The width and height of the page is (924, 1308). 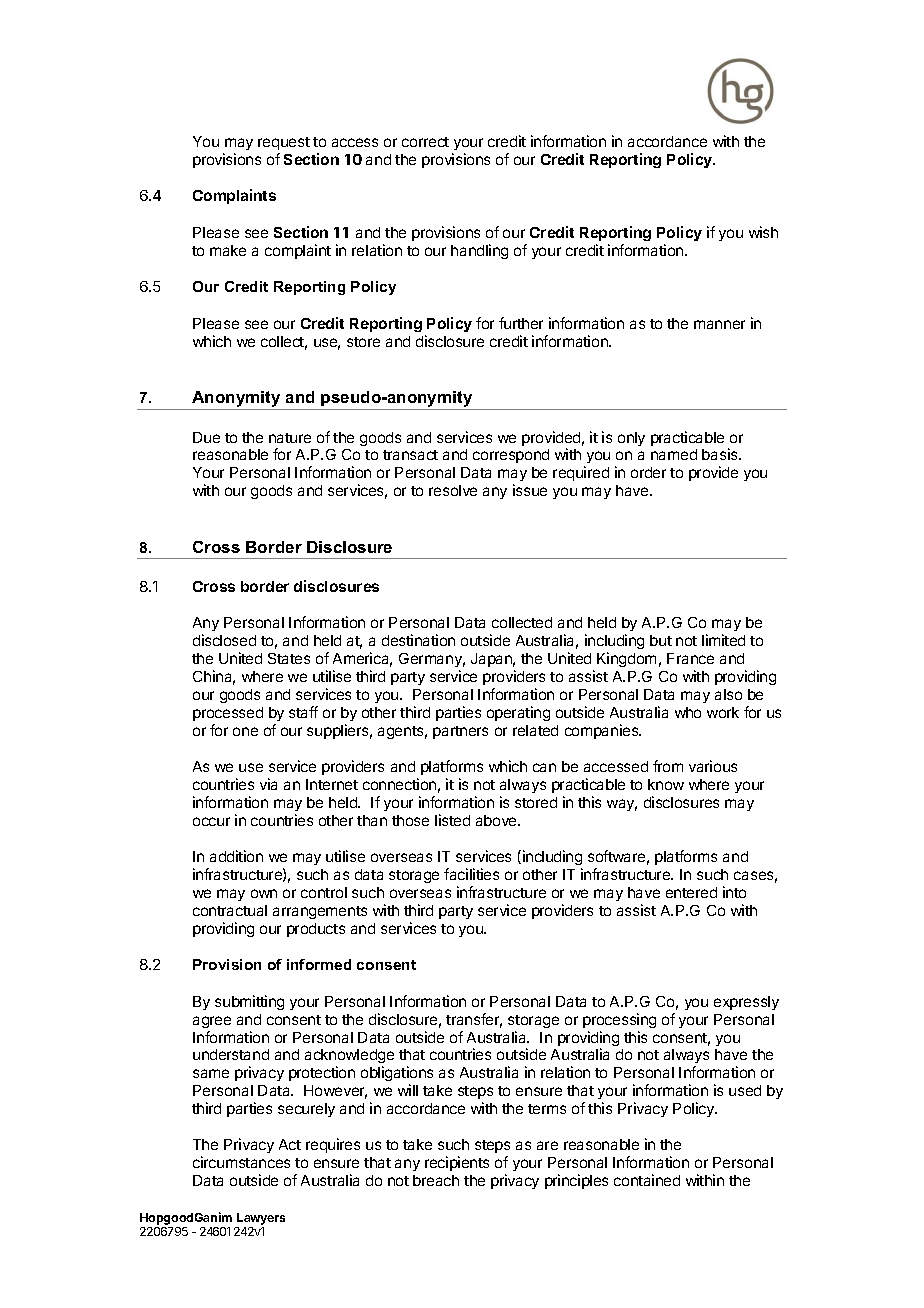 What do you see at coordinates (674, 454) in the page?
I see `named` at bounding box center [674, 454].
